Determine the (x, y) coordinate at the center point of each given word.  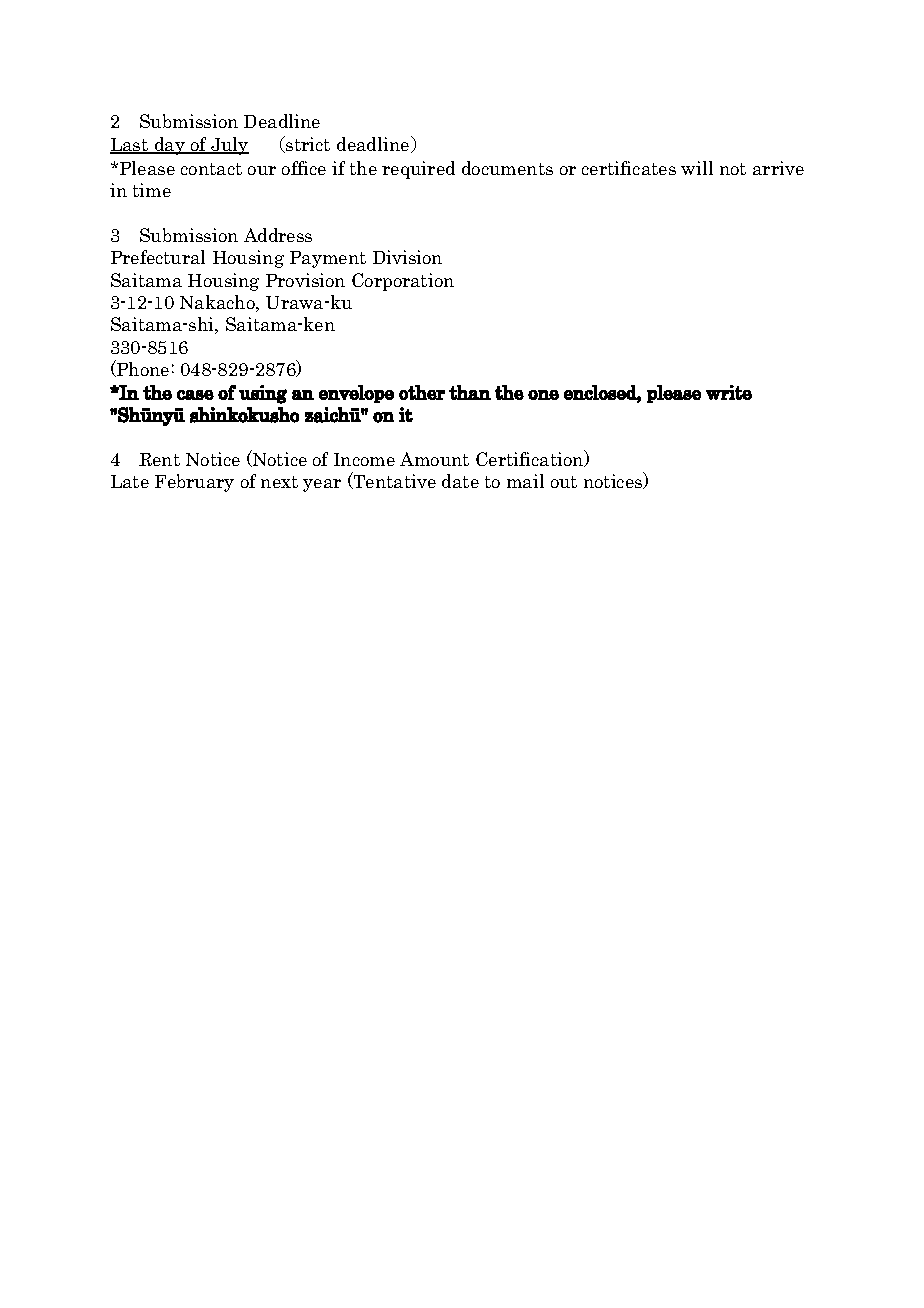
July (229, 146)
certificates (629, 168)
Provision (305, 280)
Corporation (403, 282)
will (697, 168)
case (195, 395)
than (470, 392)
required (418, 170)
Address (278, 235)
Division (407, 257)
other (422, 392)
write (729, 392)
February (194, 483)
